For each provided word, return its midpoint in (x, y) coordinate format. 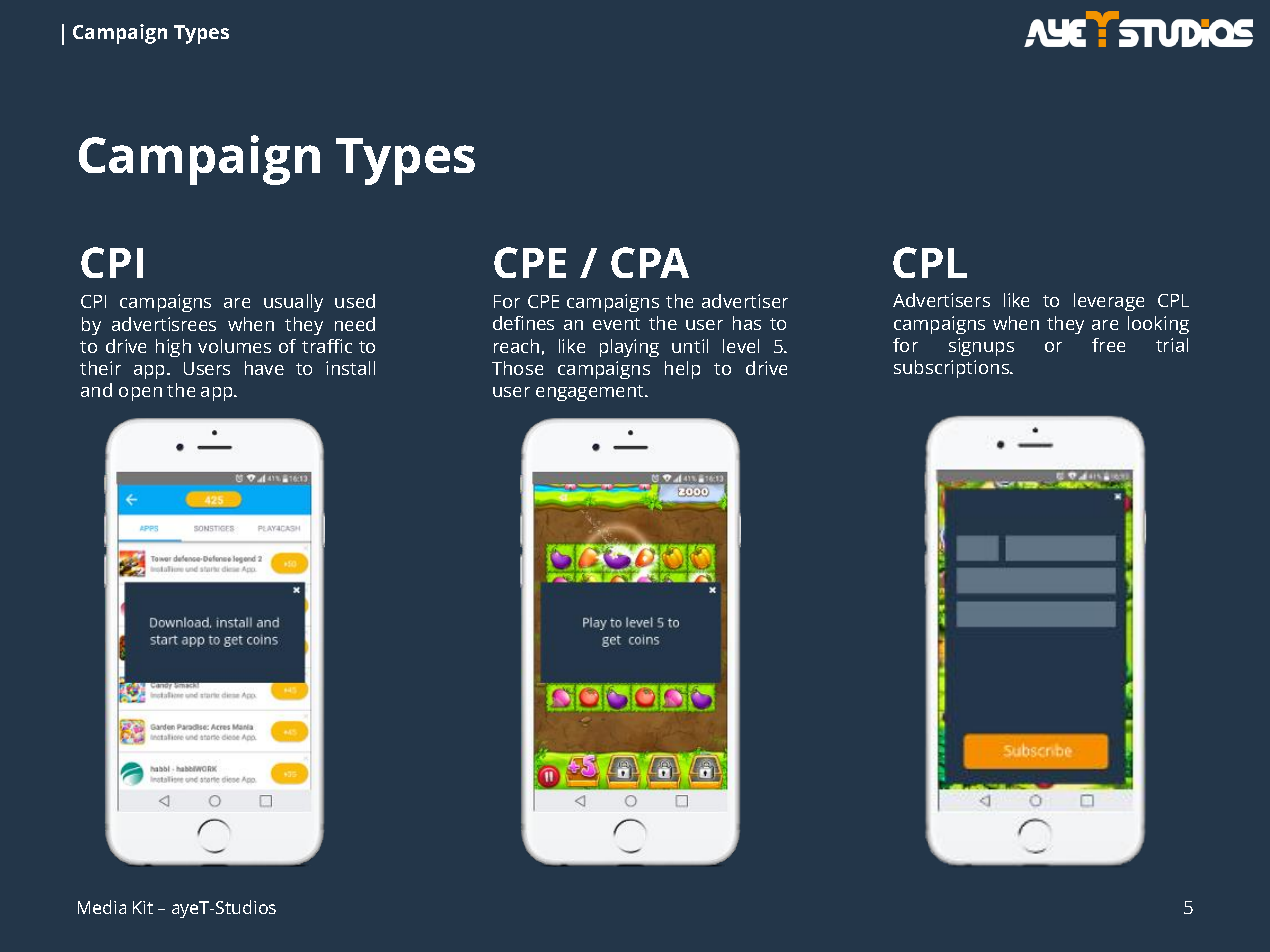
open (140, 394)
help (682, 370)
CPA (650, 262)
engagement (591, 393)
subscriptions (953, 369)
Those (517, 368)
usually (293, 303)
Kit (143, 907)
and (96, 390)
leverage (1109, 302)
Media (102, 907)
